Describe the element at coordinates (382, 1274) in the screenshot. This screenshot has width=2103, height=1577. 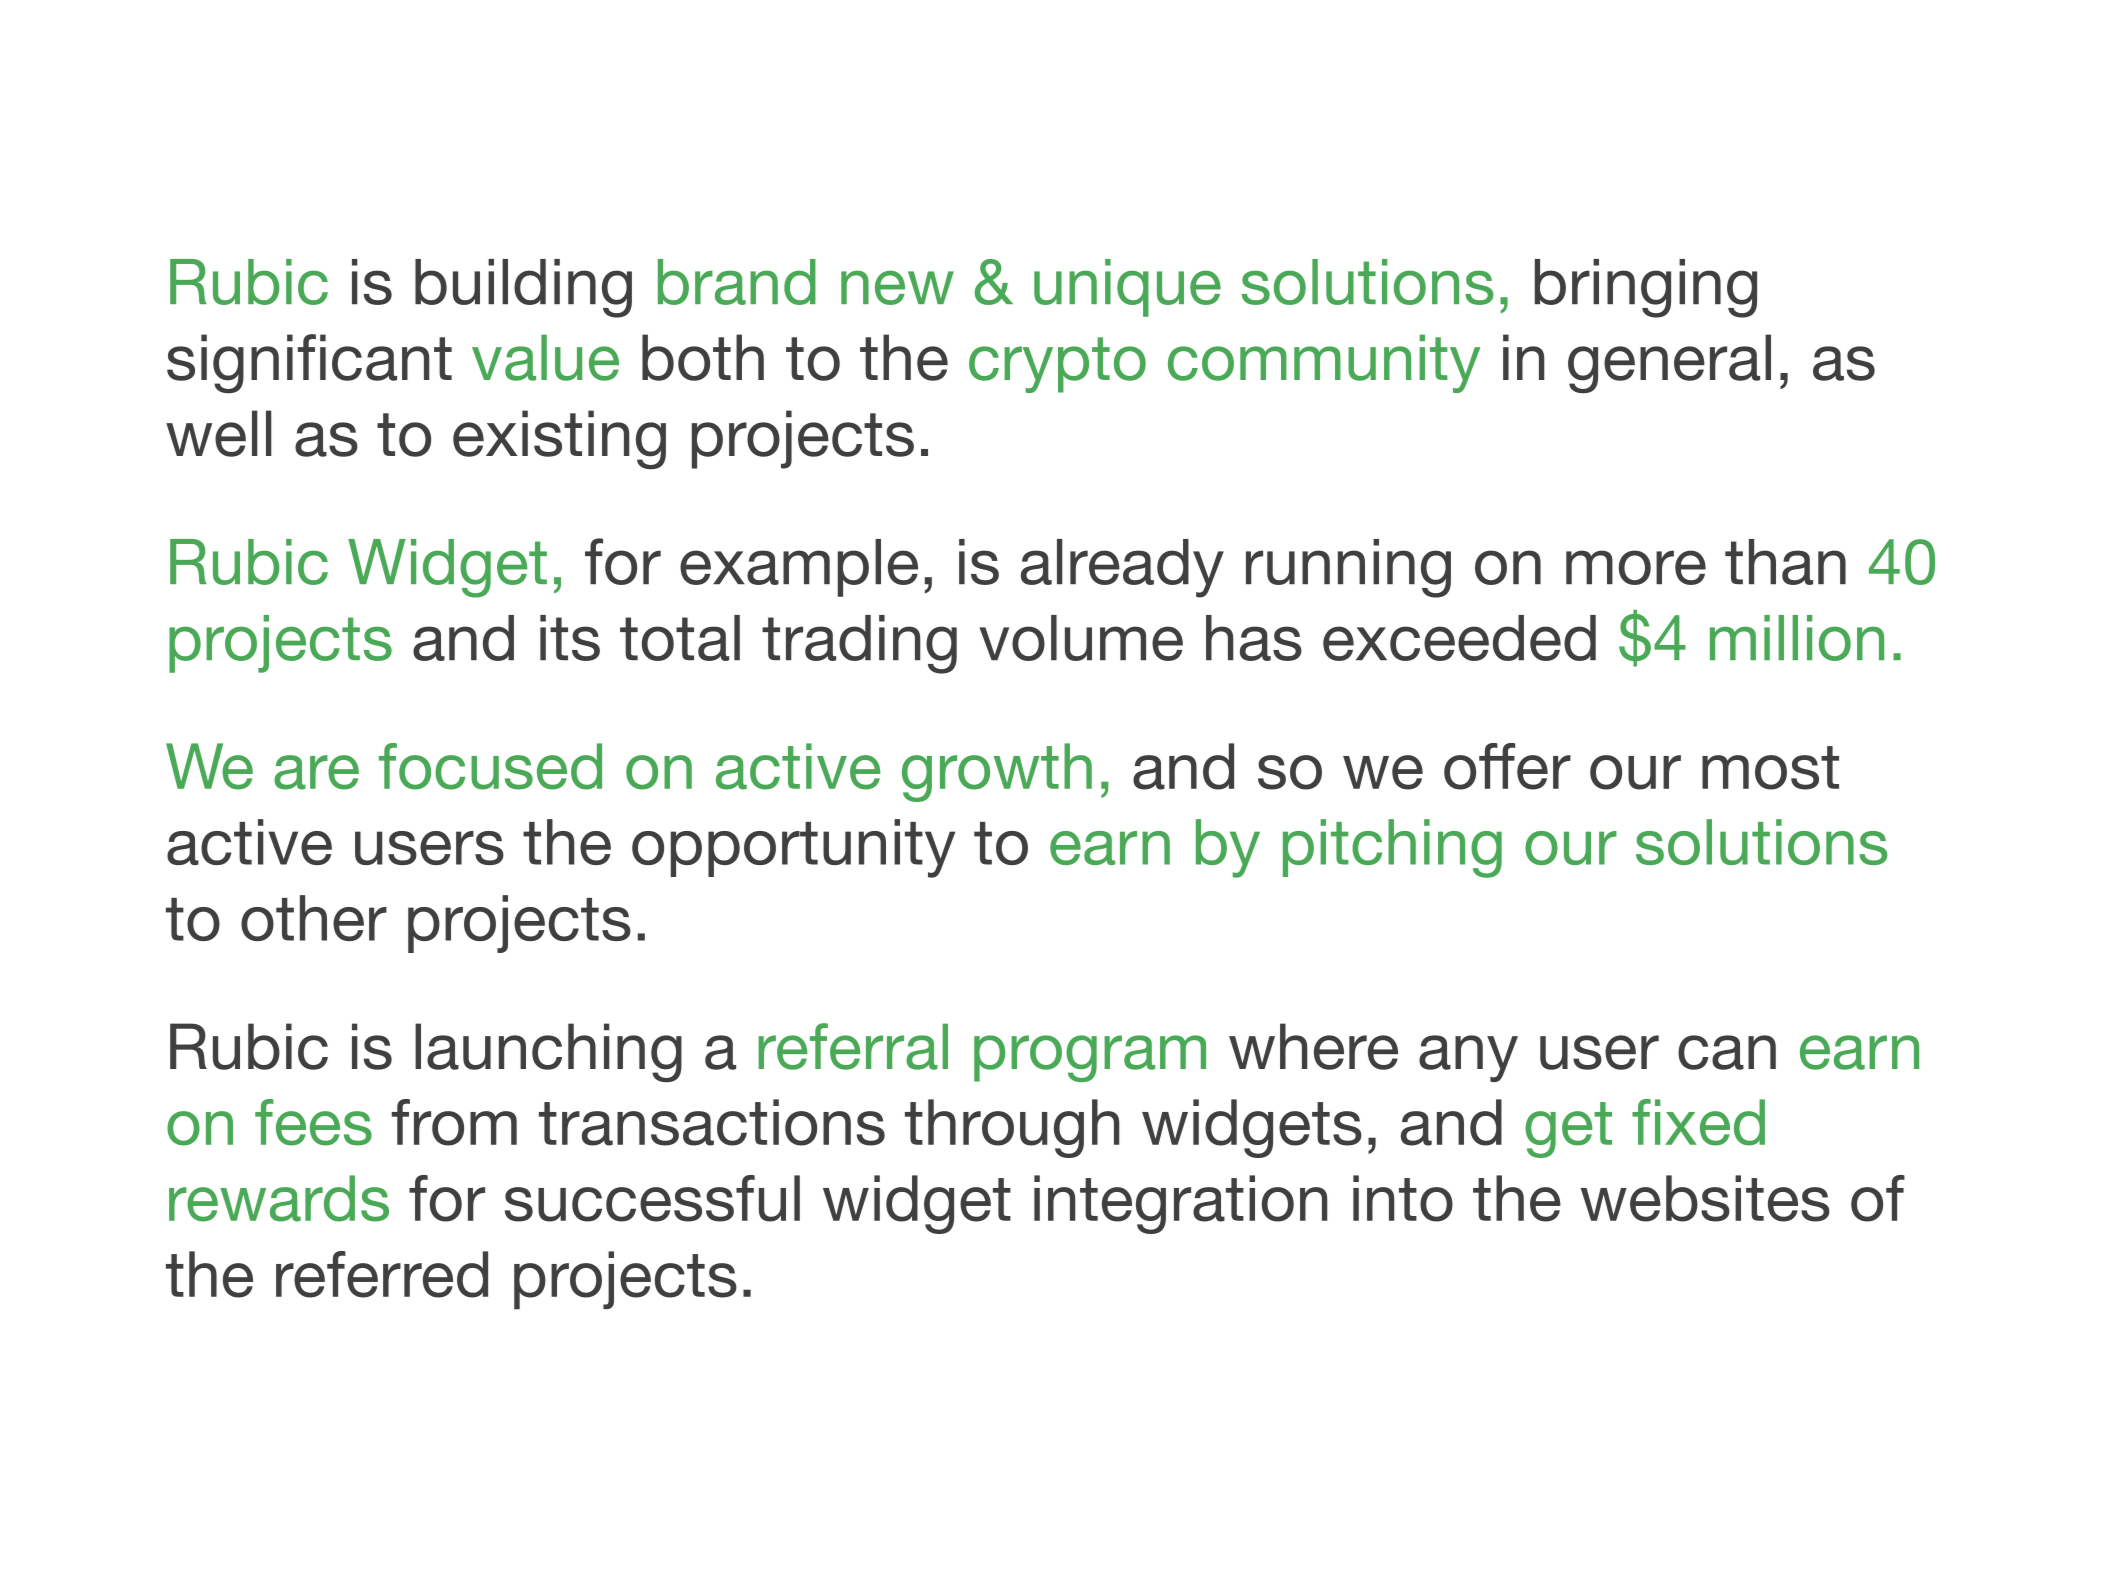
I see `referred` at that location.
